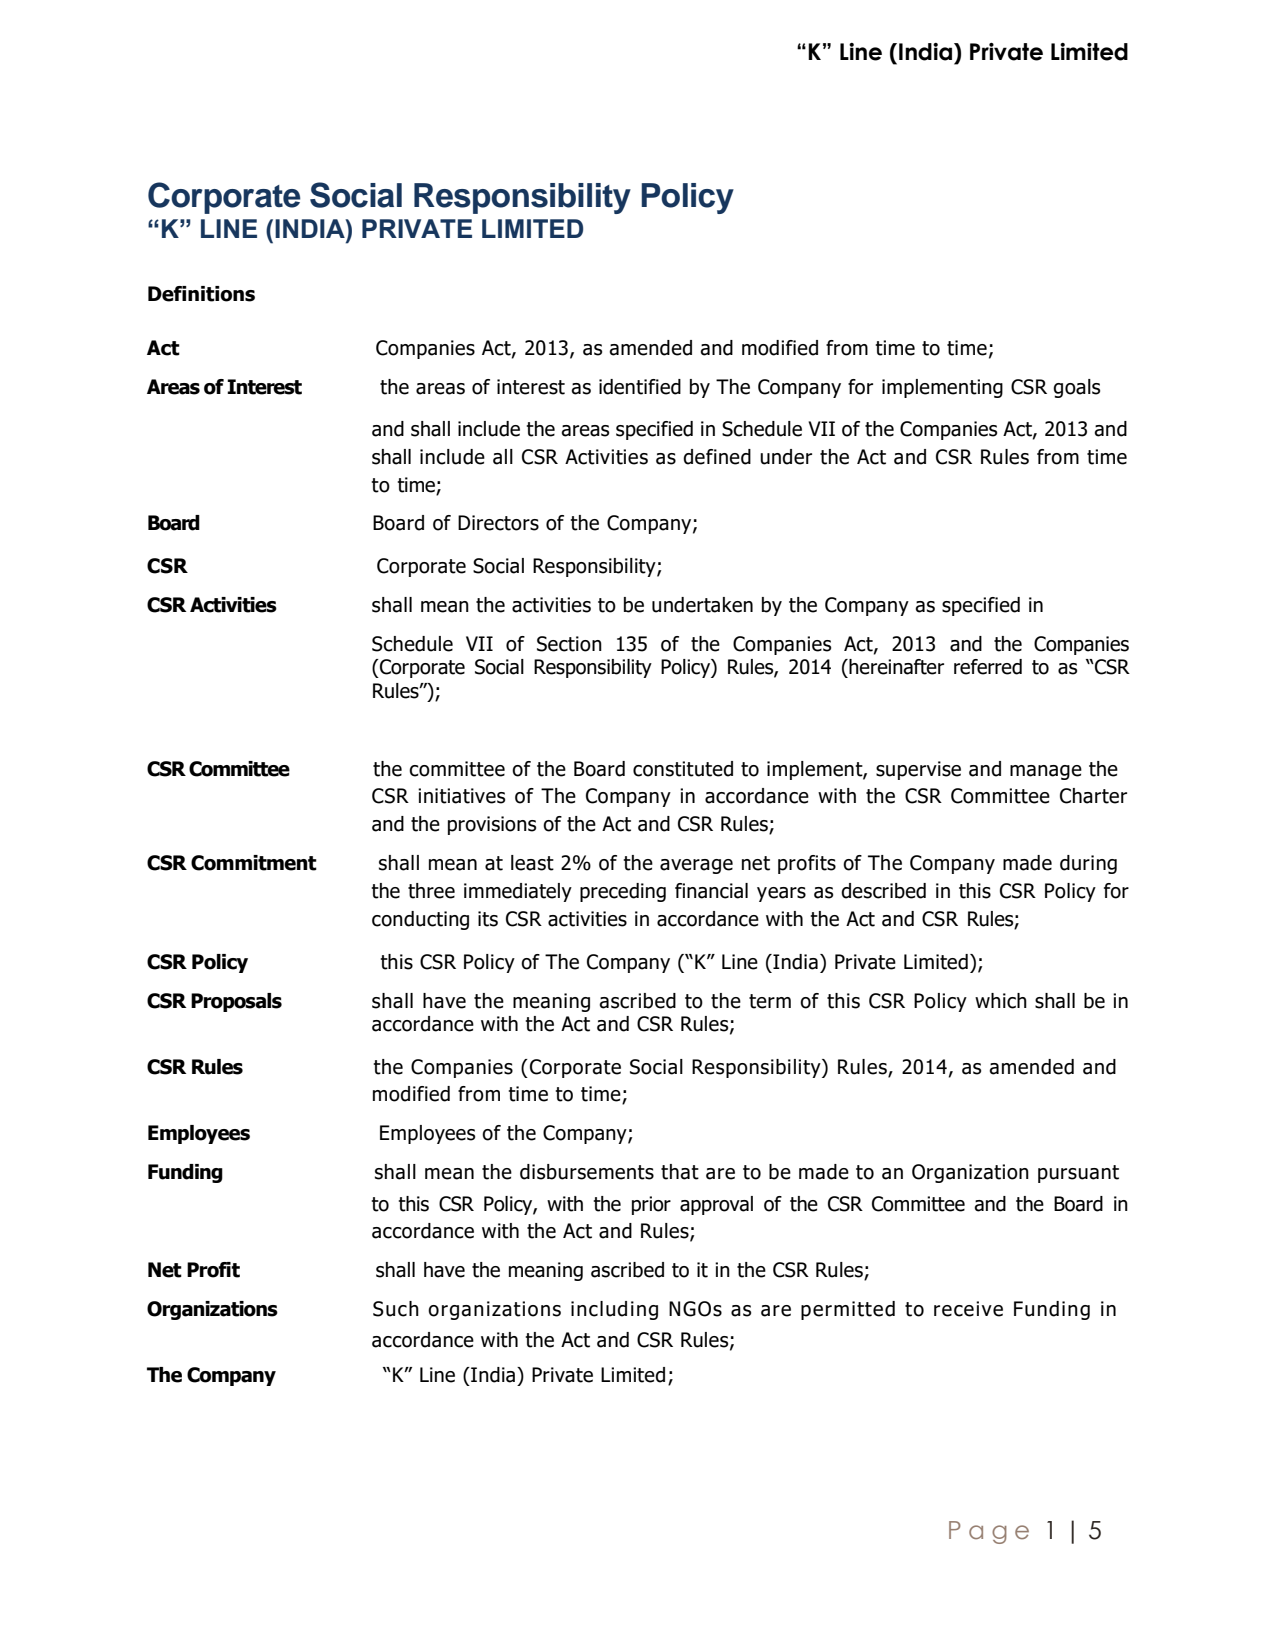 This screenshot has width=1273, height=1647. Describe the element at coordinates (569, 644) in the screenshot. I see `Section` at that location.
